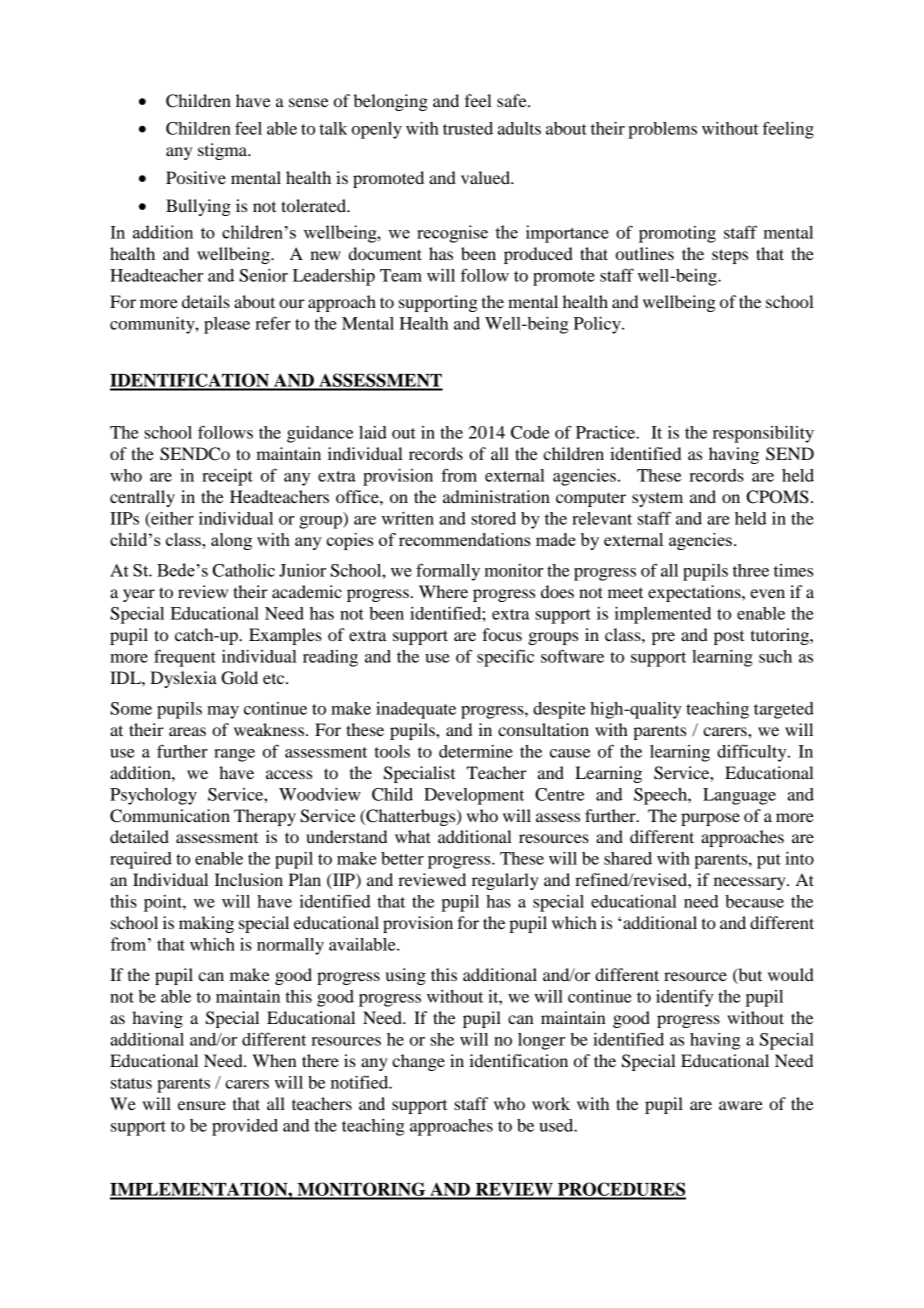 The image size is (924, 1308). What do you see at coordinates (662, 130) in the document?
I see `problems` at bounding box center [662, 130].
